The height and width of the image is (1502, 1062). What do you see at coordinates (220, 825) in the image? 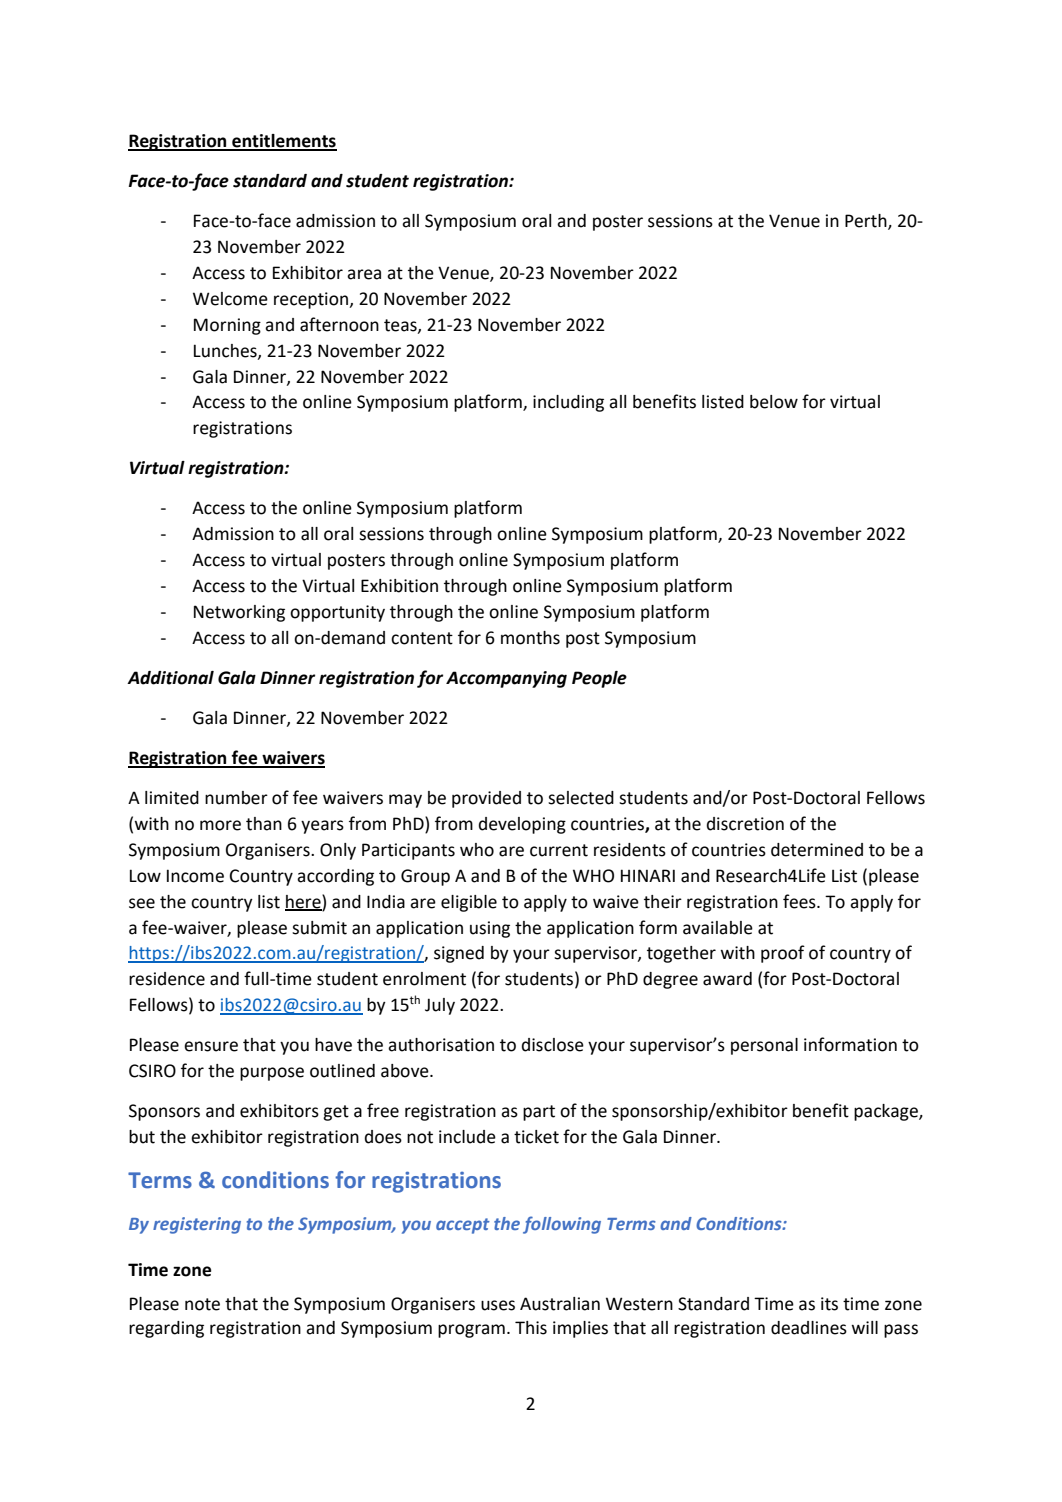
I see `more` at bounding box center [220, 825].
